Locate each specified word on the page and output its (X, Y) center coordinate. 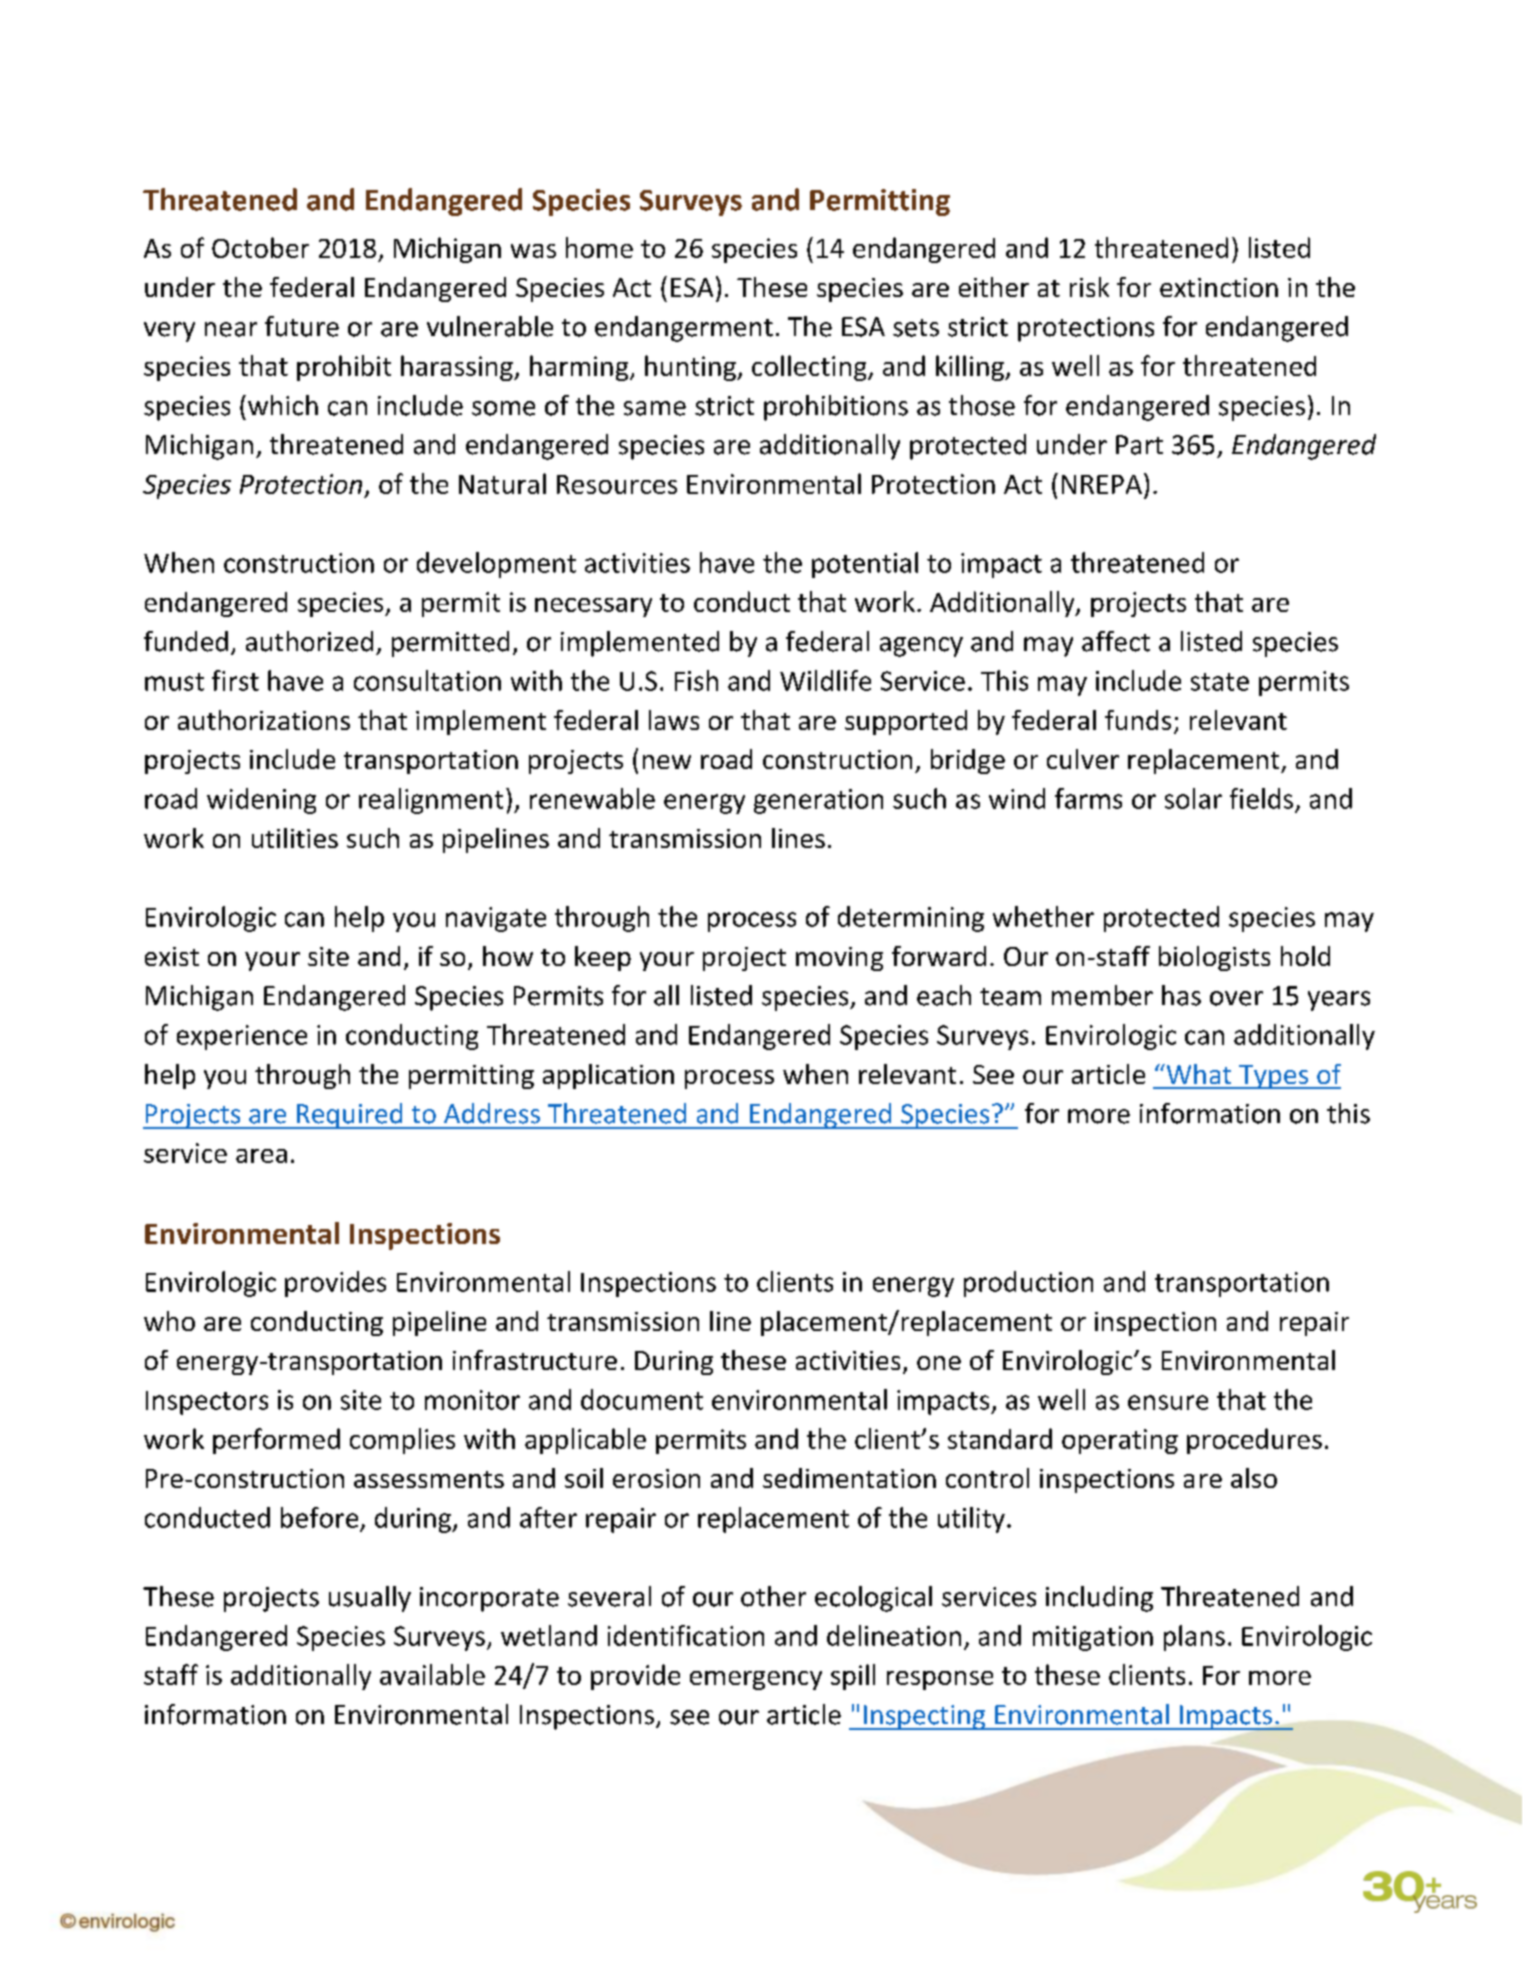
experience (242, 1037)
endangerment (684, 329)
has (1181, 995)
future (302, 326)
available (432, 1674)
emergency (756, 1680)
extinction (1219, 287)
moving (839, 959)
